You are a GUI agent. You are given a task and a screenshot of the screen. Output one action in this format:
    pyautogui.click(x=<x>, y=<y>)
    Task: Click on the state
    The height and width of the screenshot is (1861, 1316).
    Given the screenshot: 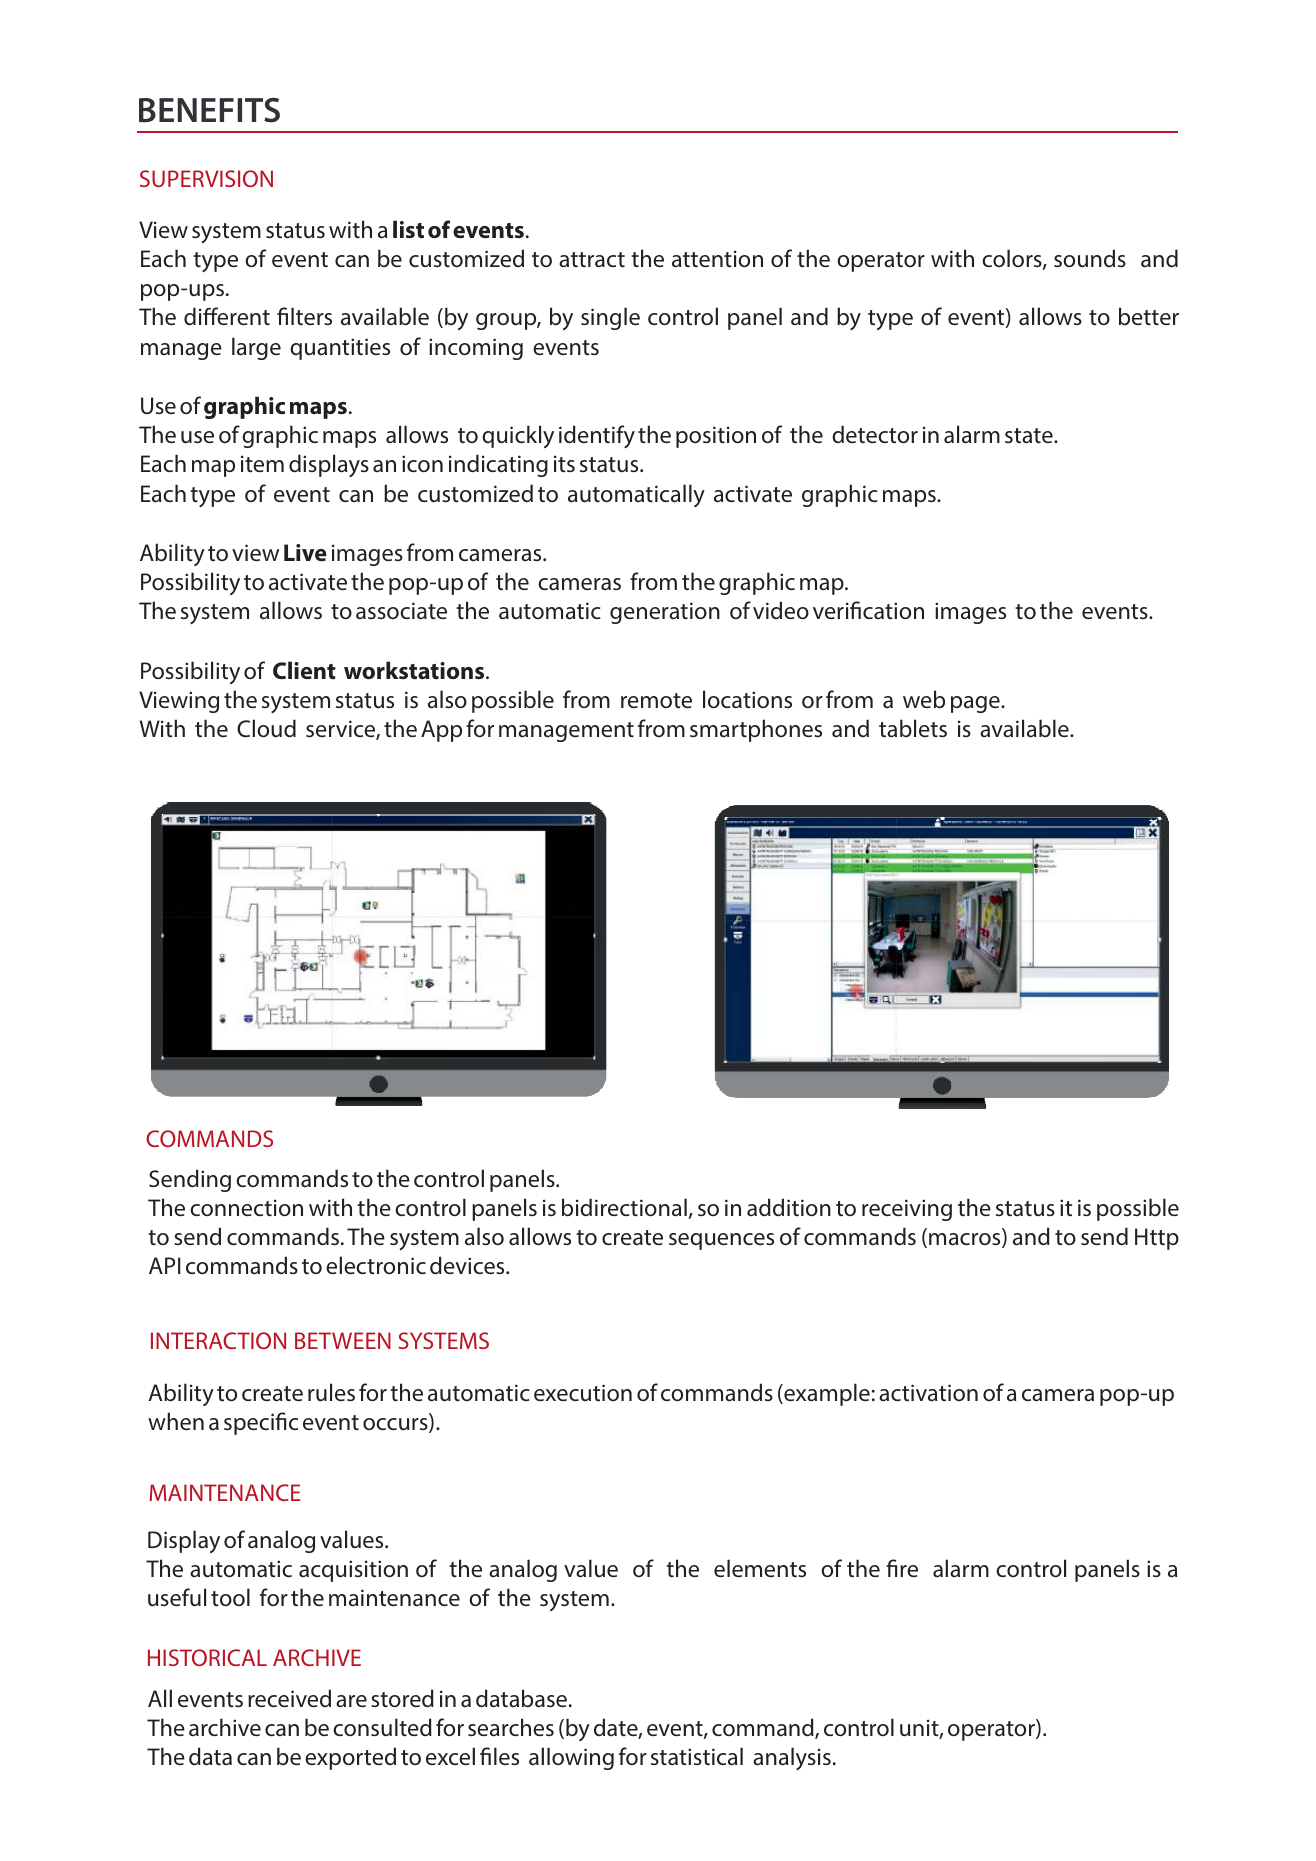 What is the action you would take?
    pyautogui.click(x=1030, y=436)
